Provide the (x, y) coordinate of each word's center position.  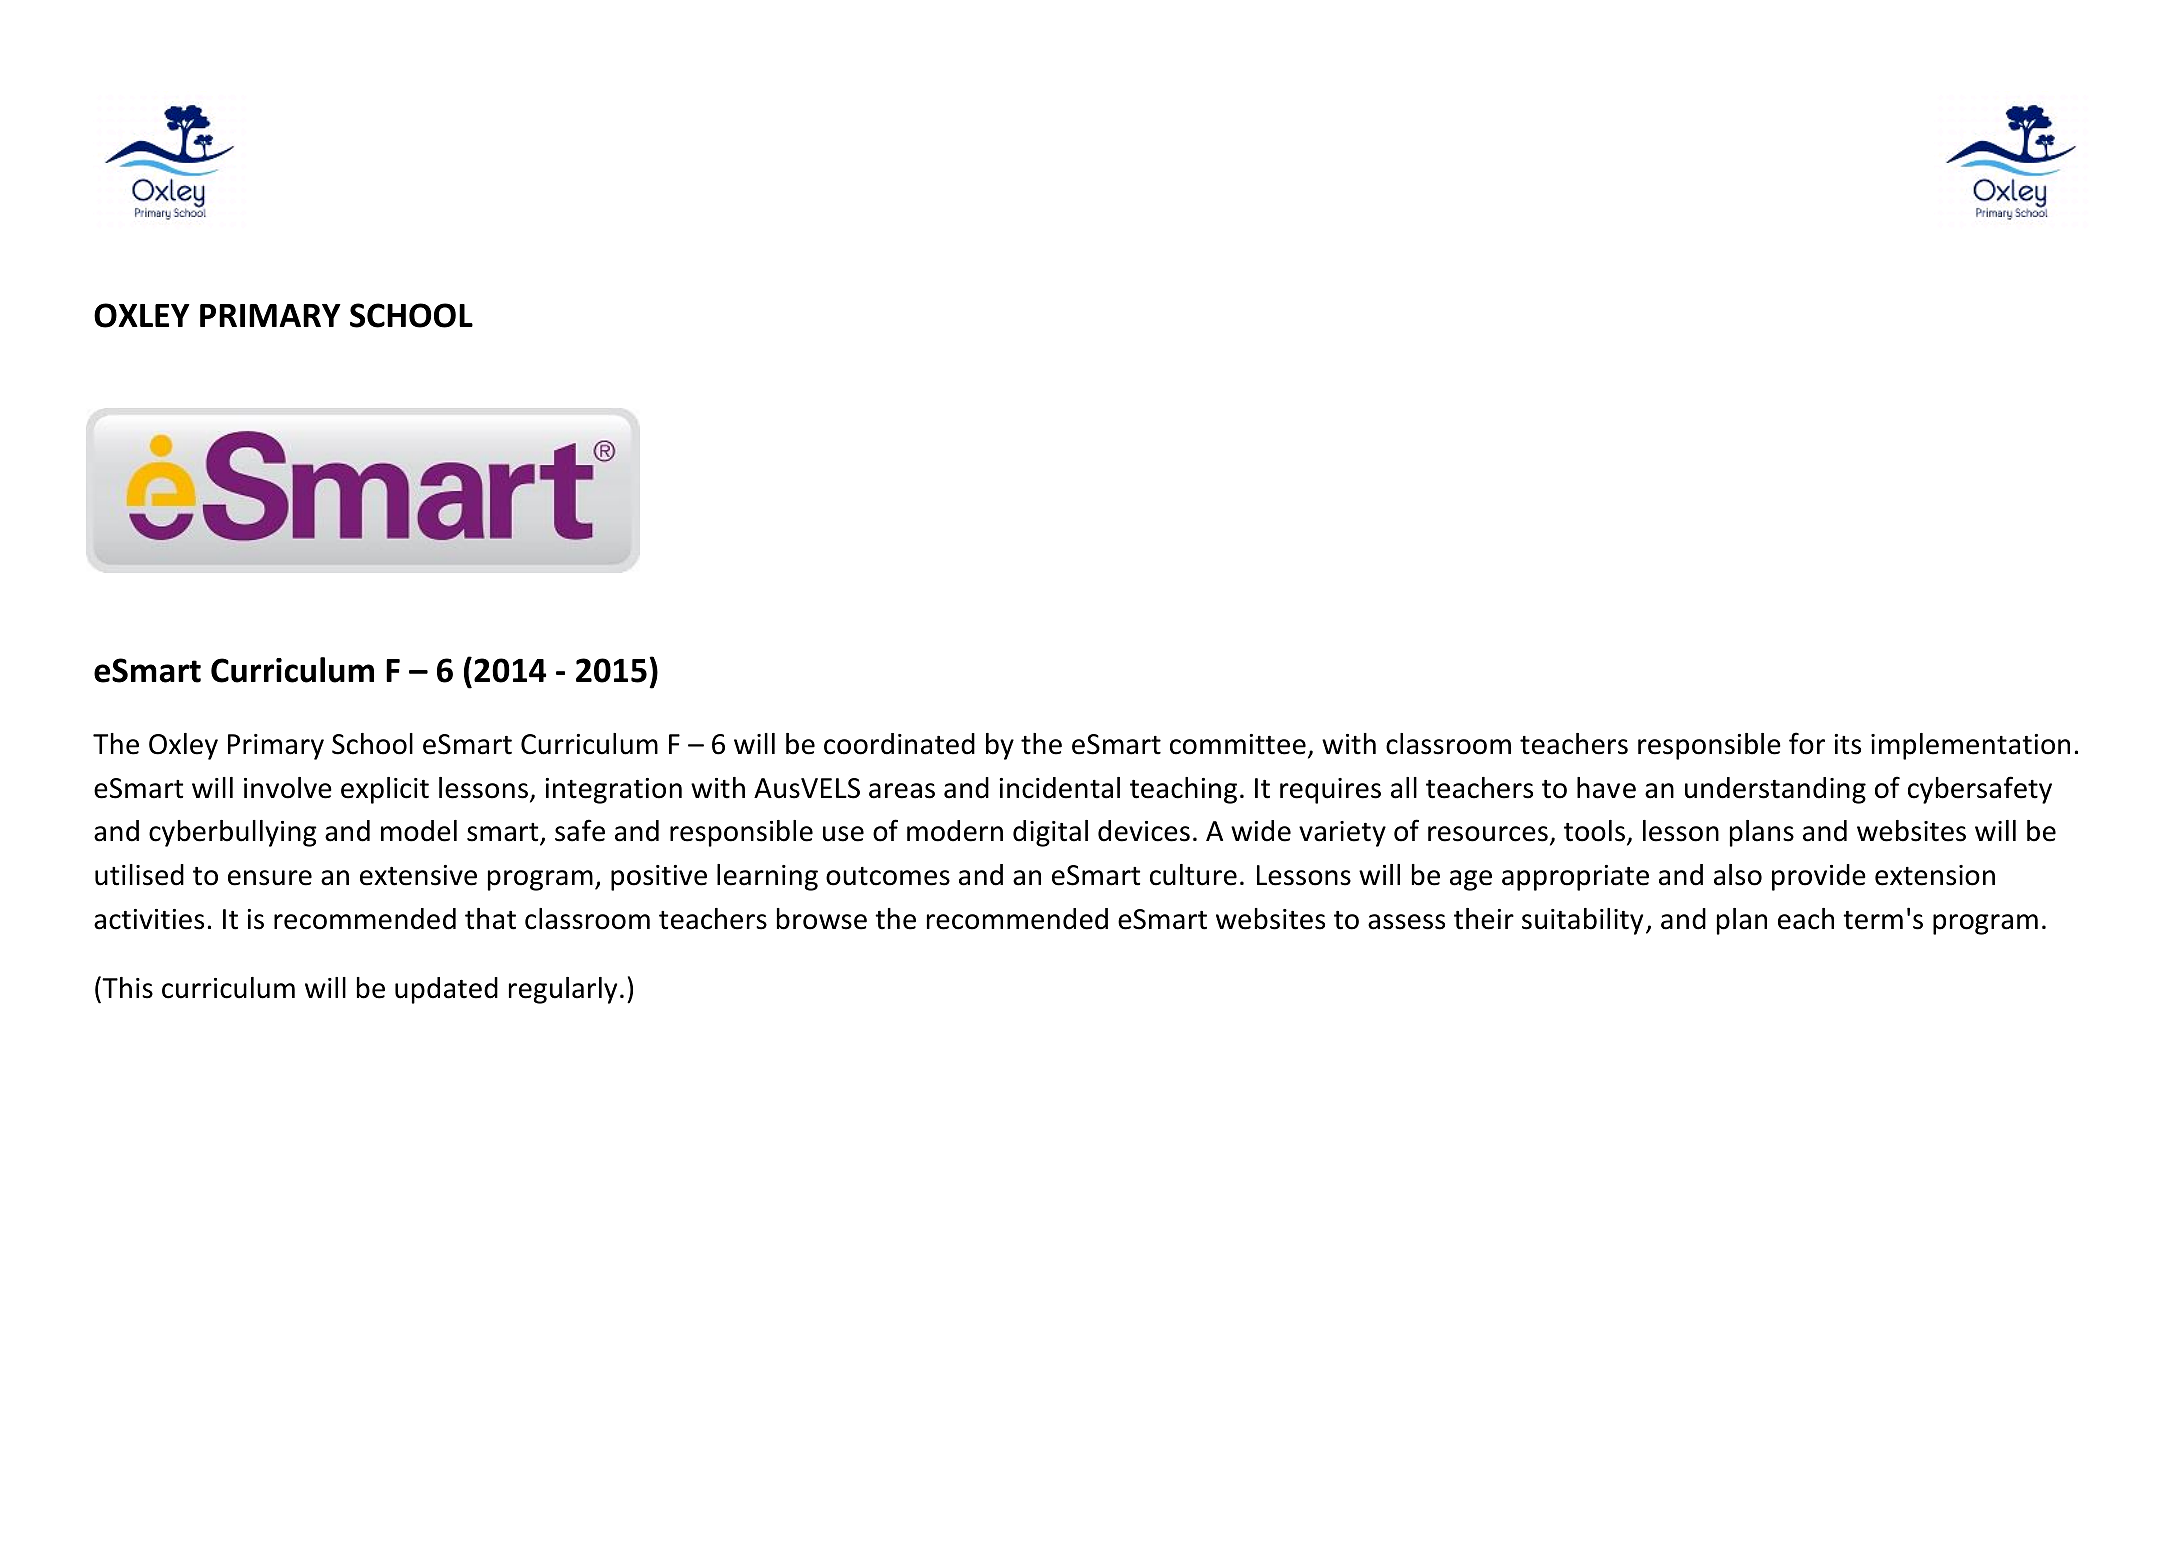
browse (822, 919)
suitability (1582, 921)
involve (288, 788)
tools (1594, 831)
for (1807, 743)
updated (446, 990)
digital (1050, 833)
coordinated (899, 744)
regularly (563, 990)
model (419, 831)
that (490, 919)
